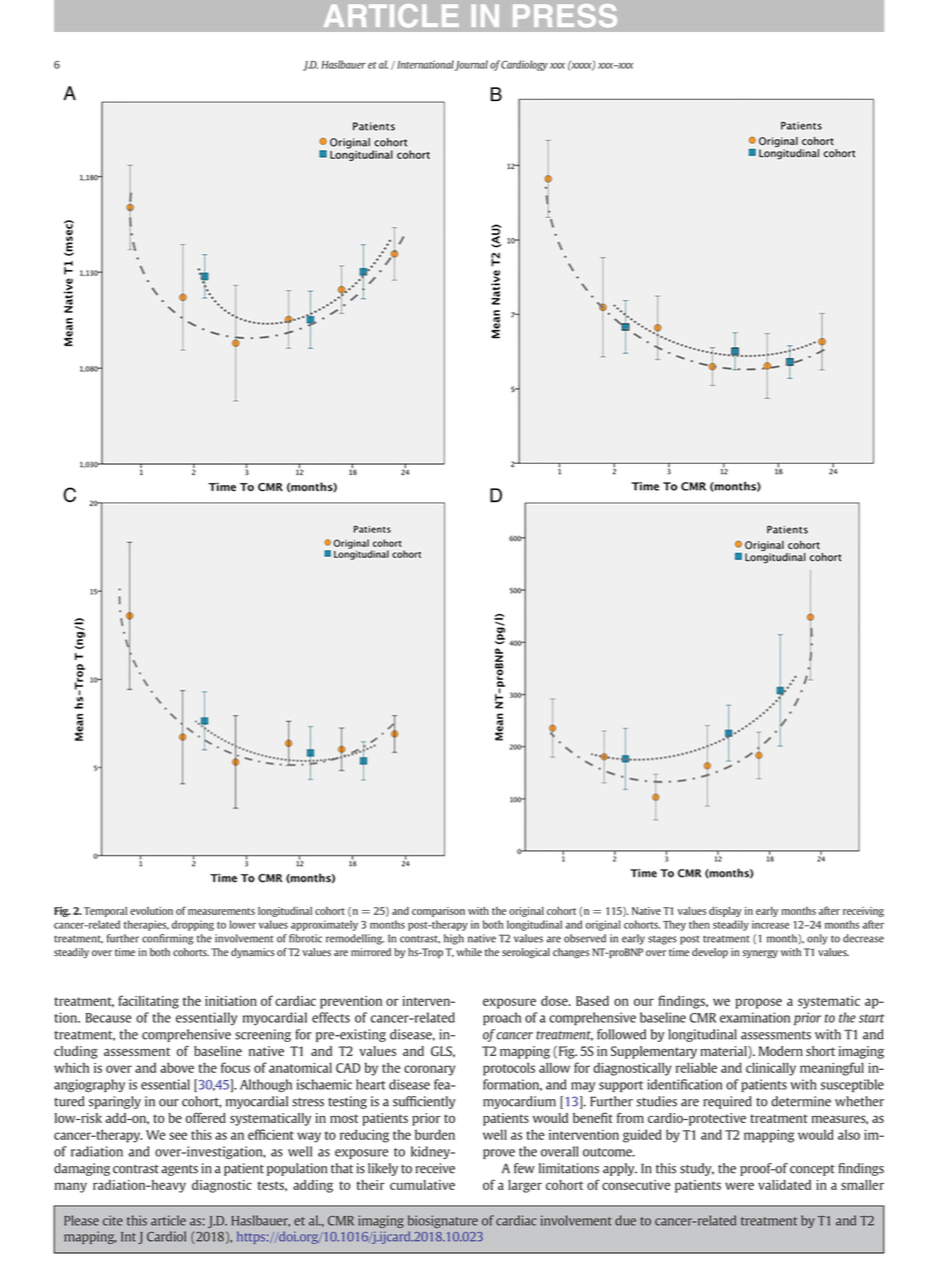  Describe the element at coordinates (438, 912) in the screenshot. I see `comparison` at that location.
